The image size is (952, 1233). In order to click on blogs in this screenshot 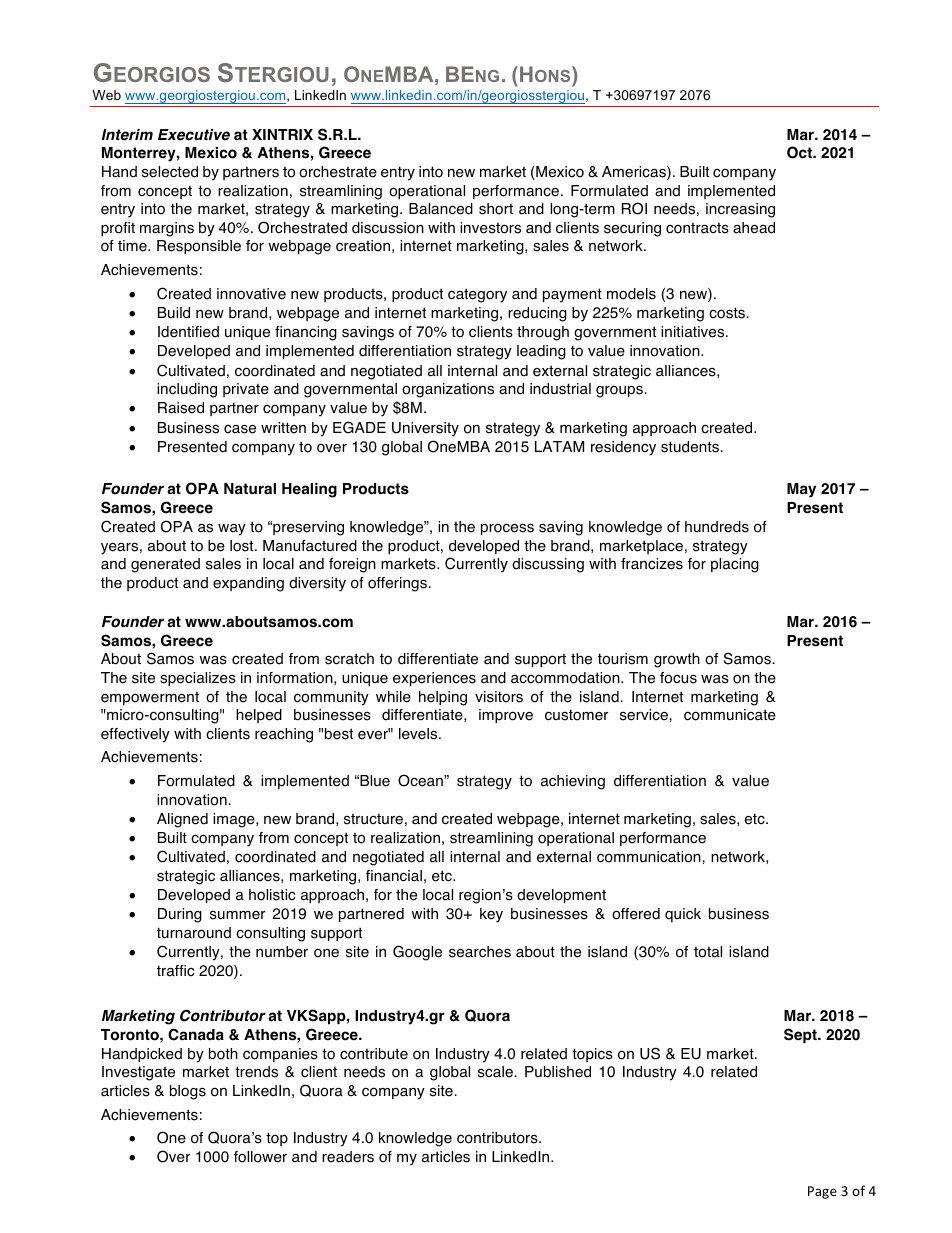, I will do `click(188, 1092)`.
